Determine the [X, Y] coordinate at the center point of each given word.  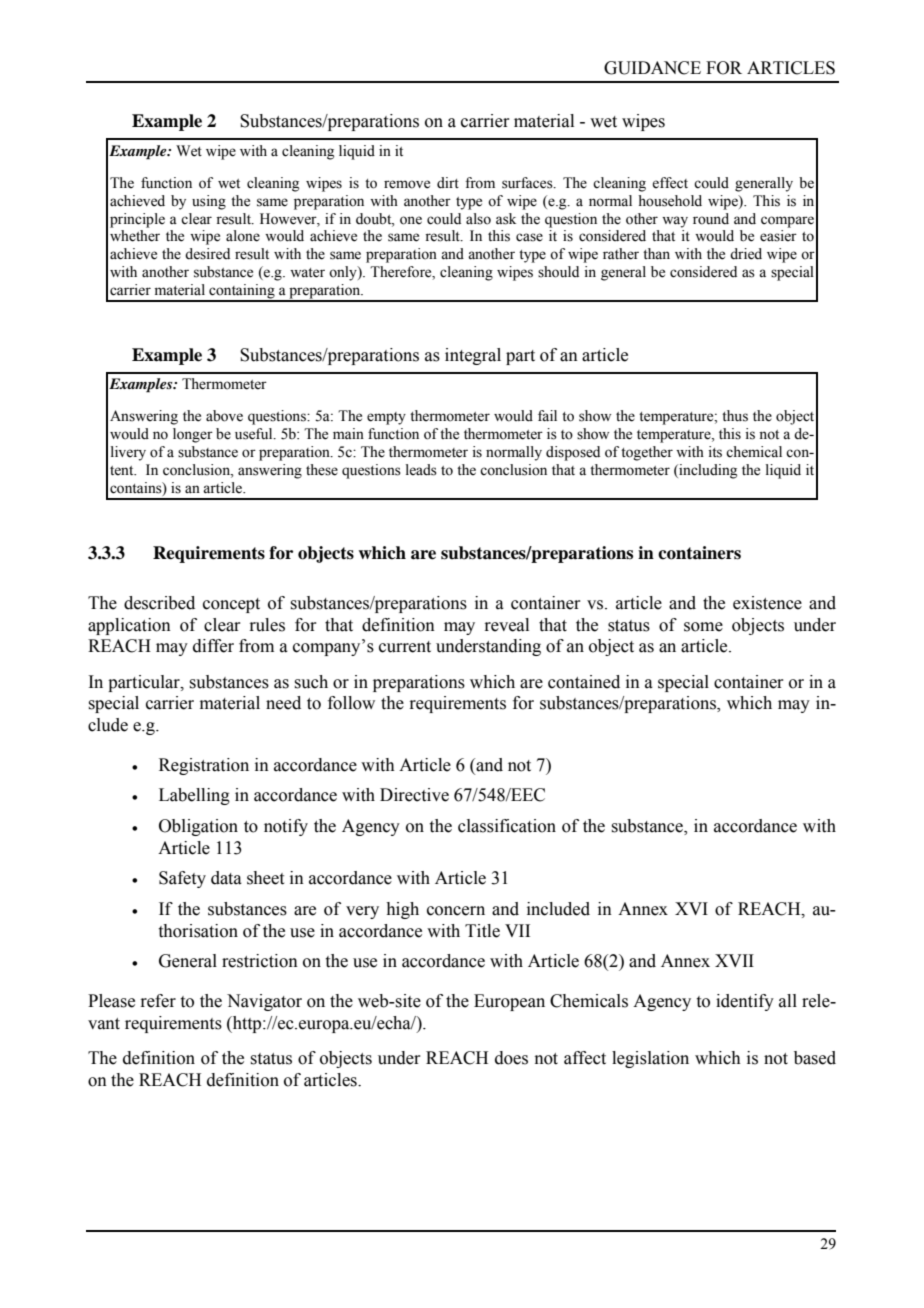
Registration [204, 766]
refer [158, 1001]
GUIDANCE [652, 68]
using [209, 202]
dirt [448, 183]
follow [351, 703]
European [509, 1002]
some [703, 627]
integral [473, 356]
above [224, 416]
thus [735, 416]
